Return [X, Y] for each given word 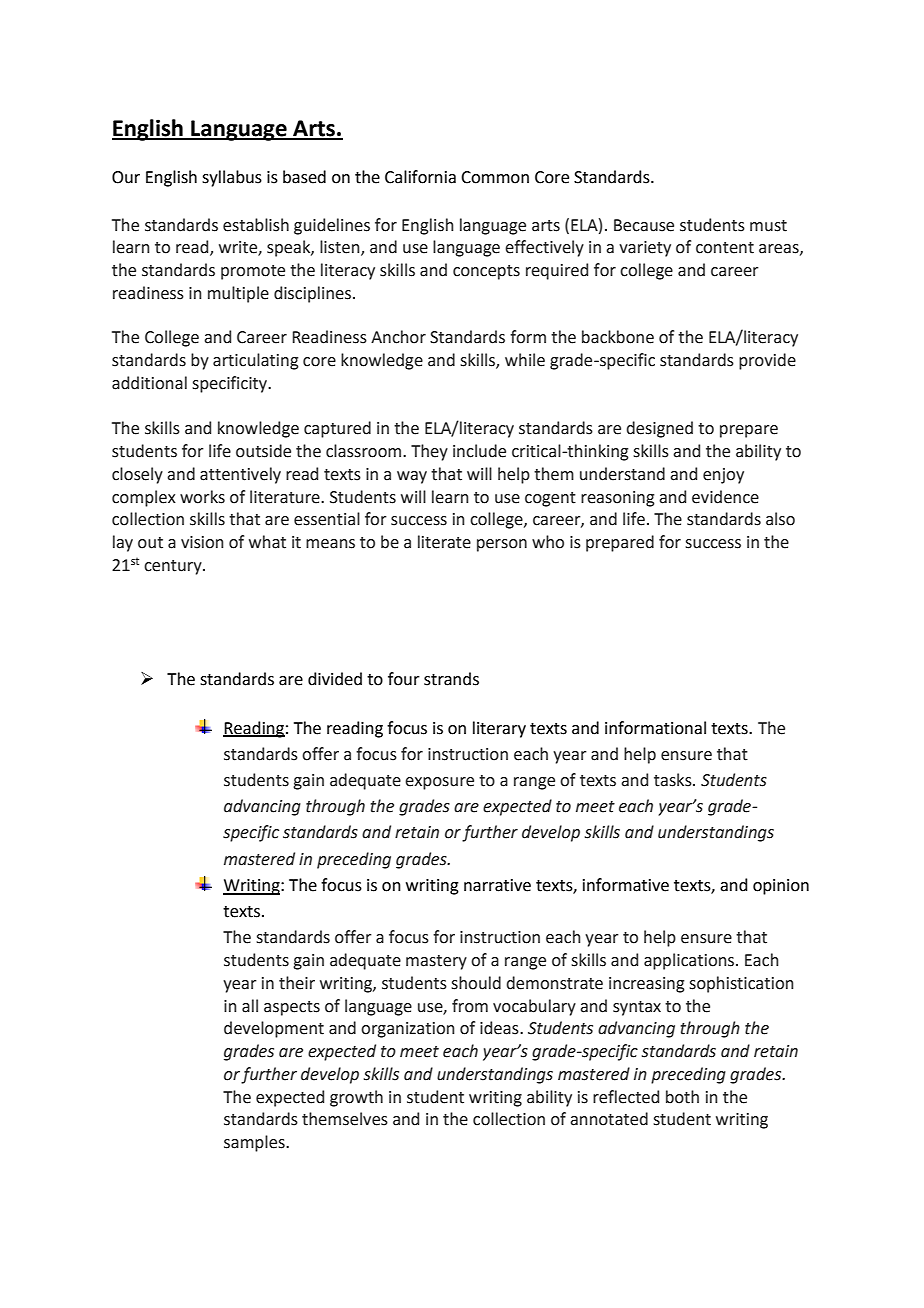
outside [263, 451]
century [174, 567]
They [429, 452]
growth [356, 1098]
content [725, 248]
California [420, 177]
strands [451, 679]
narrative [497, 885]
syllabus [232, 178]
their [297, 983]
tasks [674, 780]
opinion [781, 887]
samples [255, 1143]
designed [659, 429]
